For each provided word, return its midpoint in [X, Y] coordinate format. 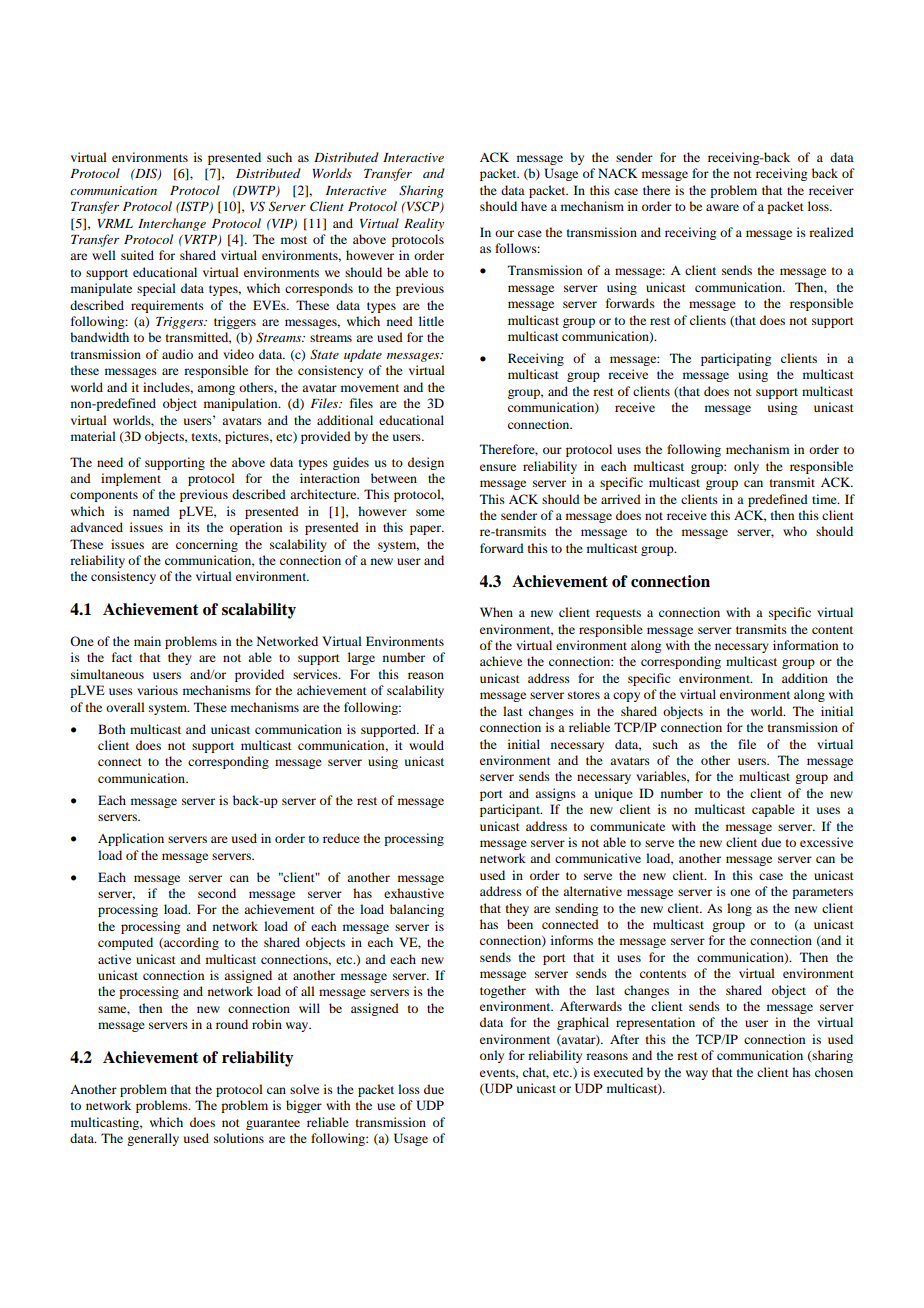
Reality [424, 224]
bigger [304, 1106]
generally [153, 1139]
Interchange [172, 224]
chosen [834, 1072]
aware [722, 207]
